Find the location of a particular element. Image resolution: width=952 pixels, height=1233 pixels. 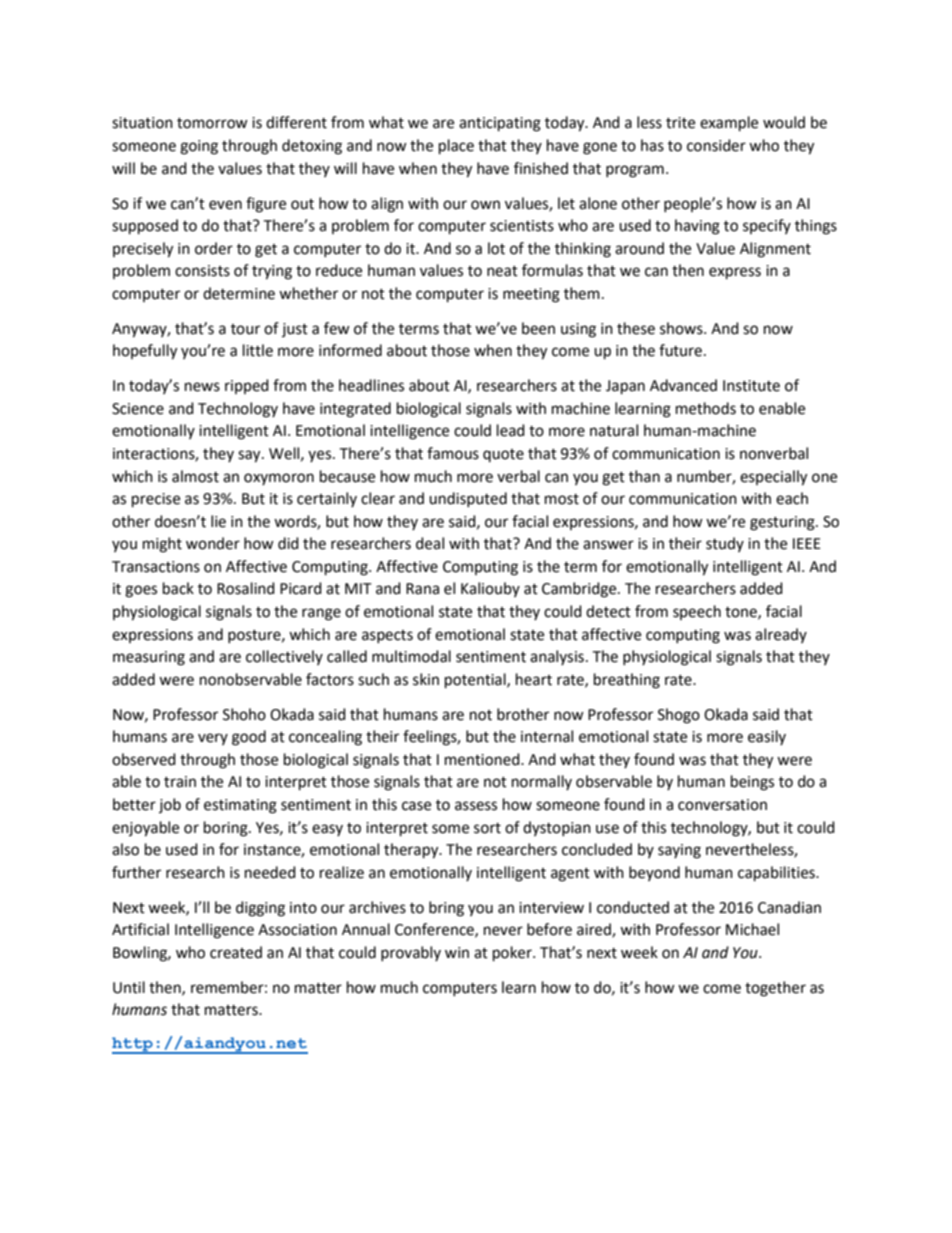

going is located at coordinates (199, 147).
